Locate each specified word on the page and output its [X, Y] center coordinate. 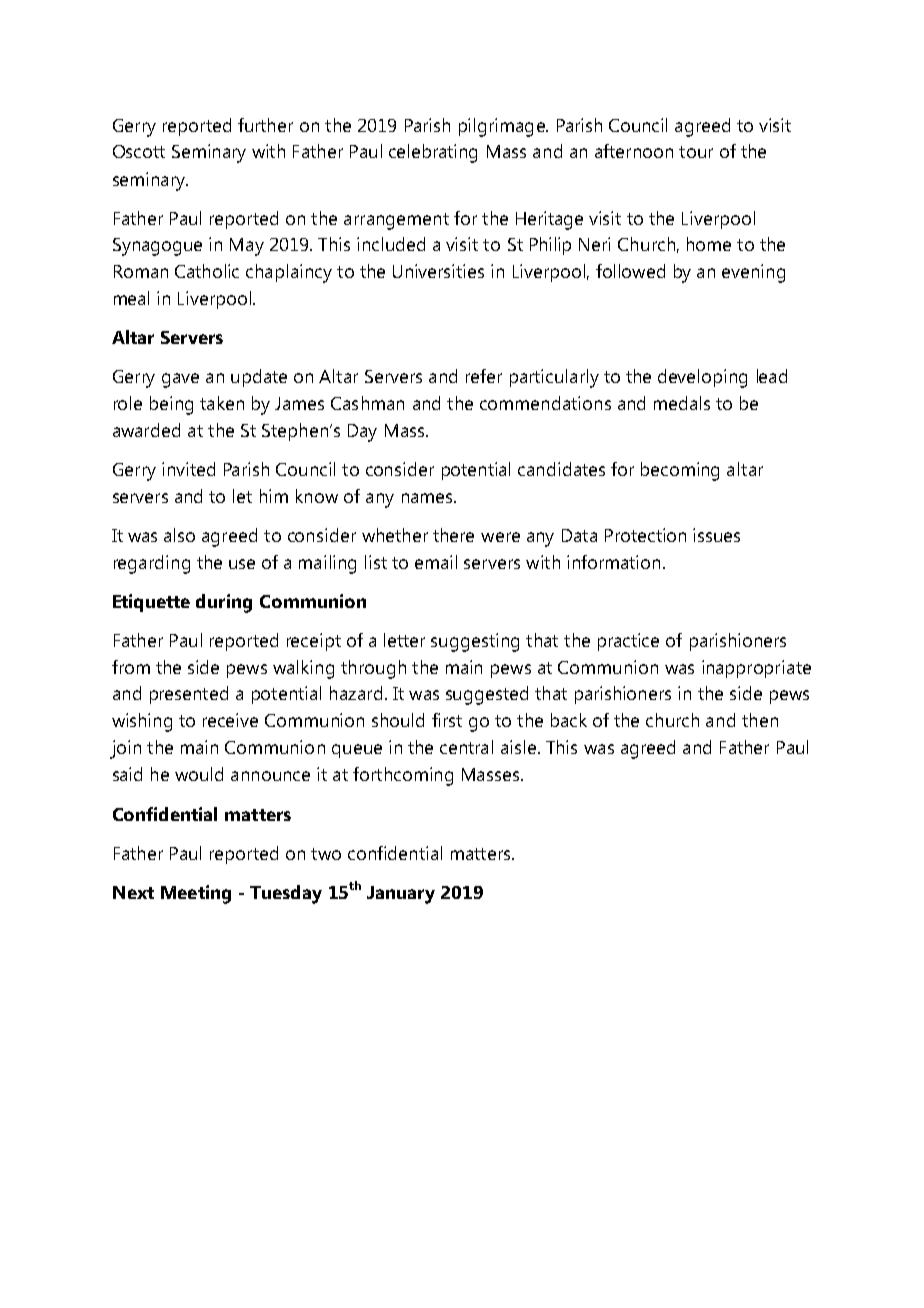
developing [702, 378]
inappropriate [756, 669]
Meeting [196, 894]
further [265, 125]
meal [131, 298]
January [401, 895]
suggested [487, 695]
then [760, 720]
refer [484, 376]
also [179, 535]
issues [716, 535]
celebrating [433, 153]
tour [696, 152]
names [428, 498]
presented [189, 695]
